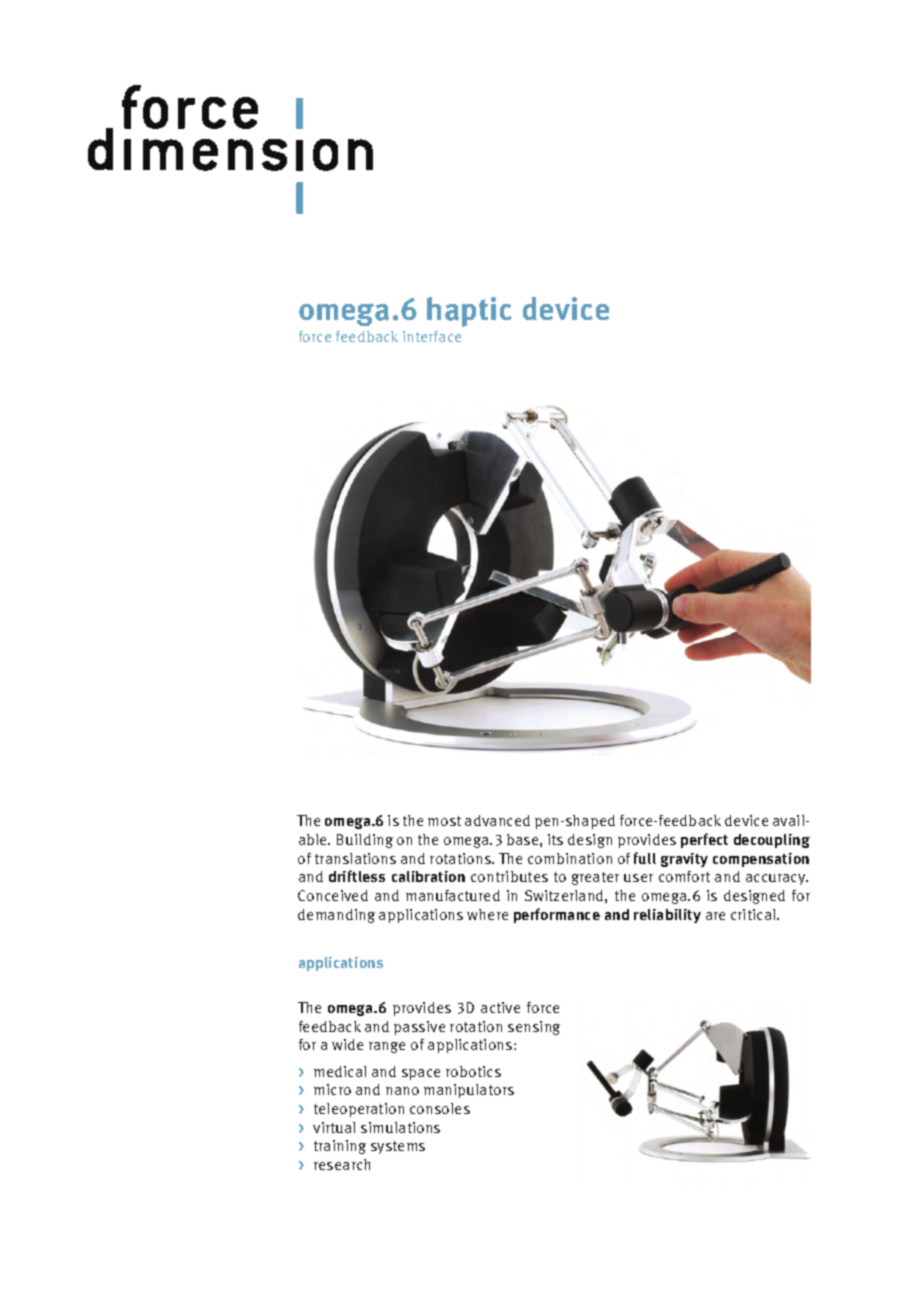  What do you see at coordinates (336, 916) in the screenshot?
I see `demanding` at bounding box center [336, 916].
